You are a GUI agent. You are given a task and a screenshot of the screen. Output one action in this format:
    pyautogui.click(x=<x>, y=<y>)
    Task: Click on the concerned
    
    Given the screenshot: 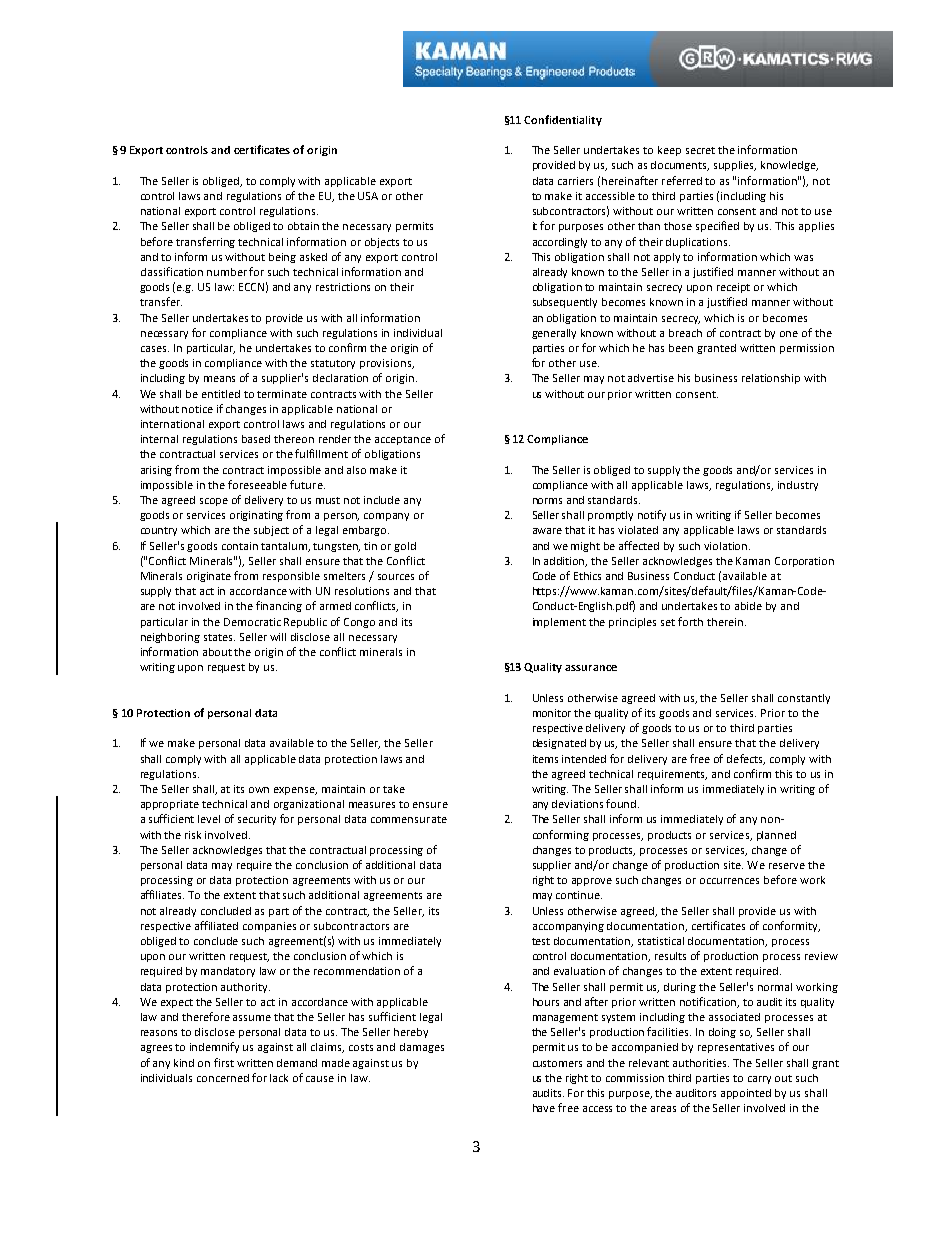 What is the action you would take?
    pyautogui.click(x=223, y=1078)
